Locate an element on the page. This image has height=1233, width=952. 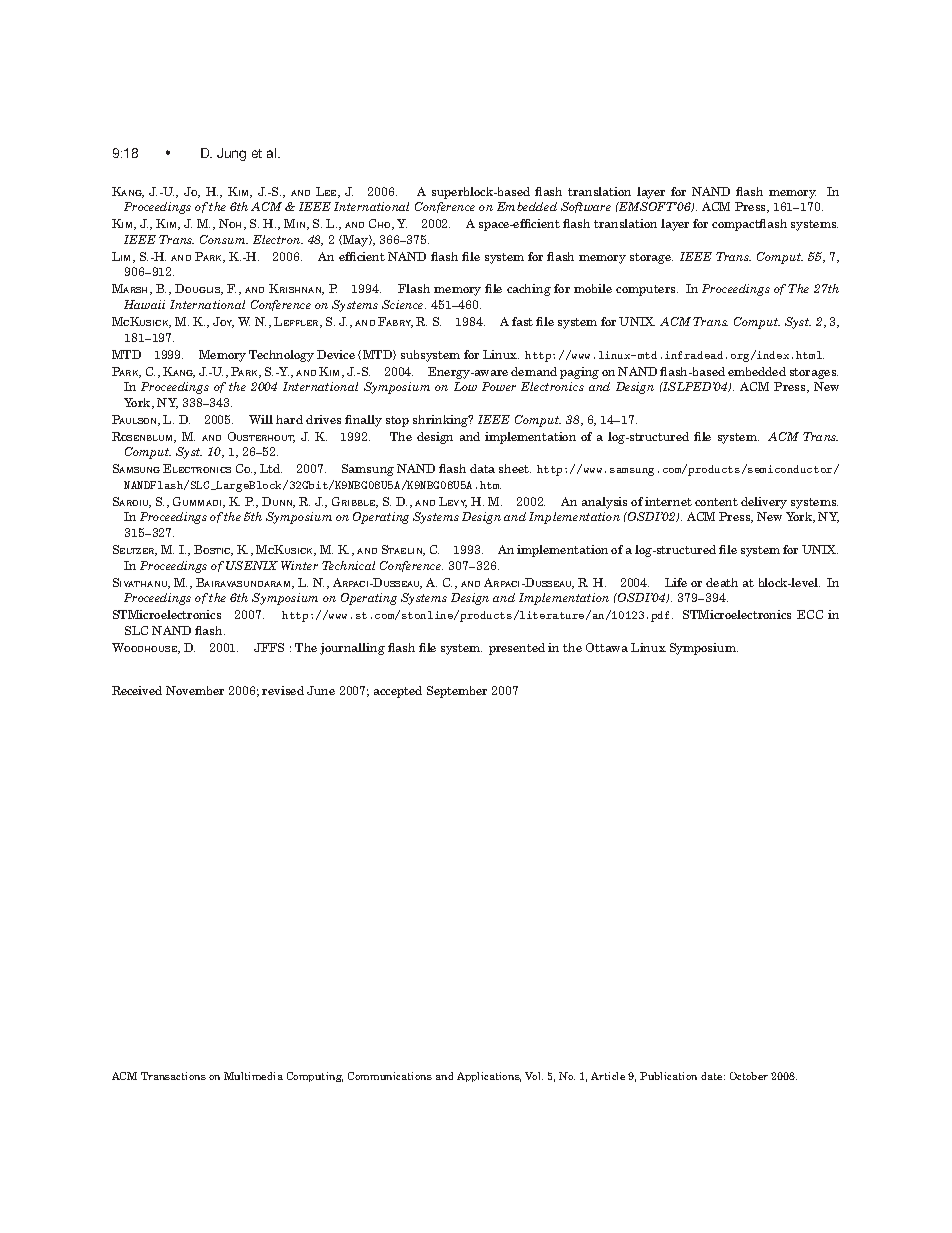
death is located at coordinates (722, 582).
